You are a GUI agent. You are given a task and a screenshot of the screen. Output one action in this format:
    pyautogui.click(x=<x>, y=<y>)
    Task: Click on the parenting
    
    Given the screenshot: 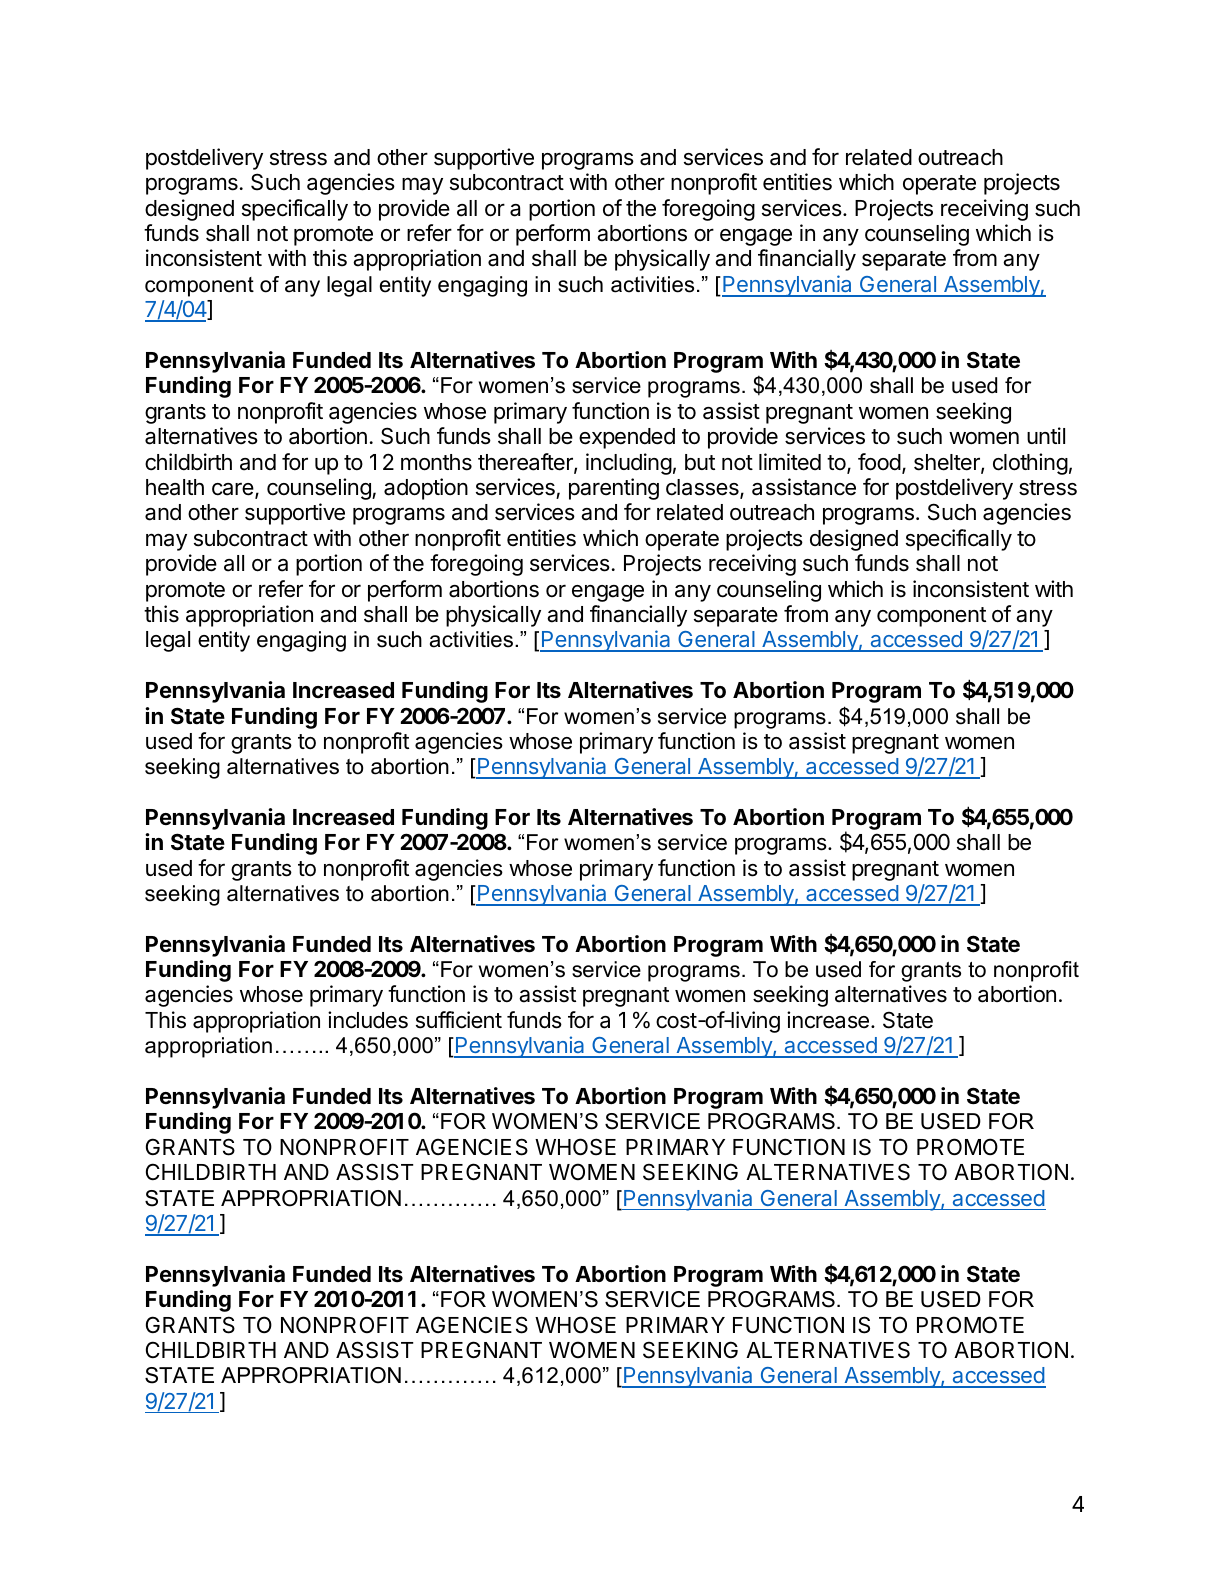 What is the action you would take?
    pyautogui.click(x=614, y=489)
